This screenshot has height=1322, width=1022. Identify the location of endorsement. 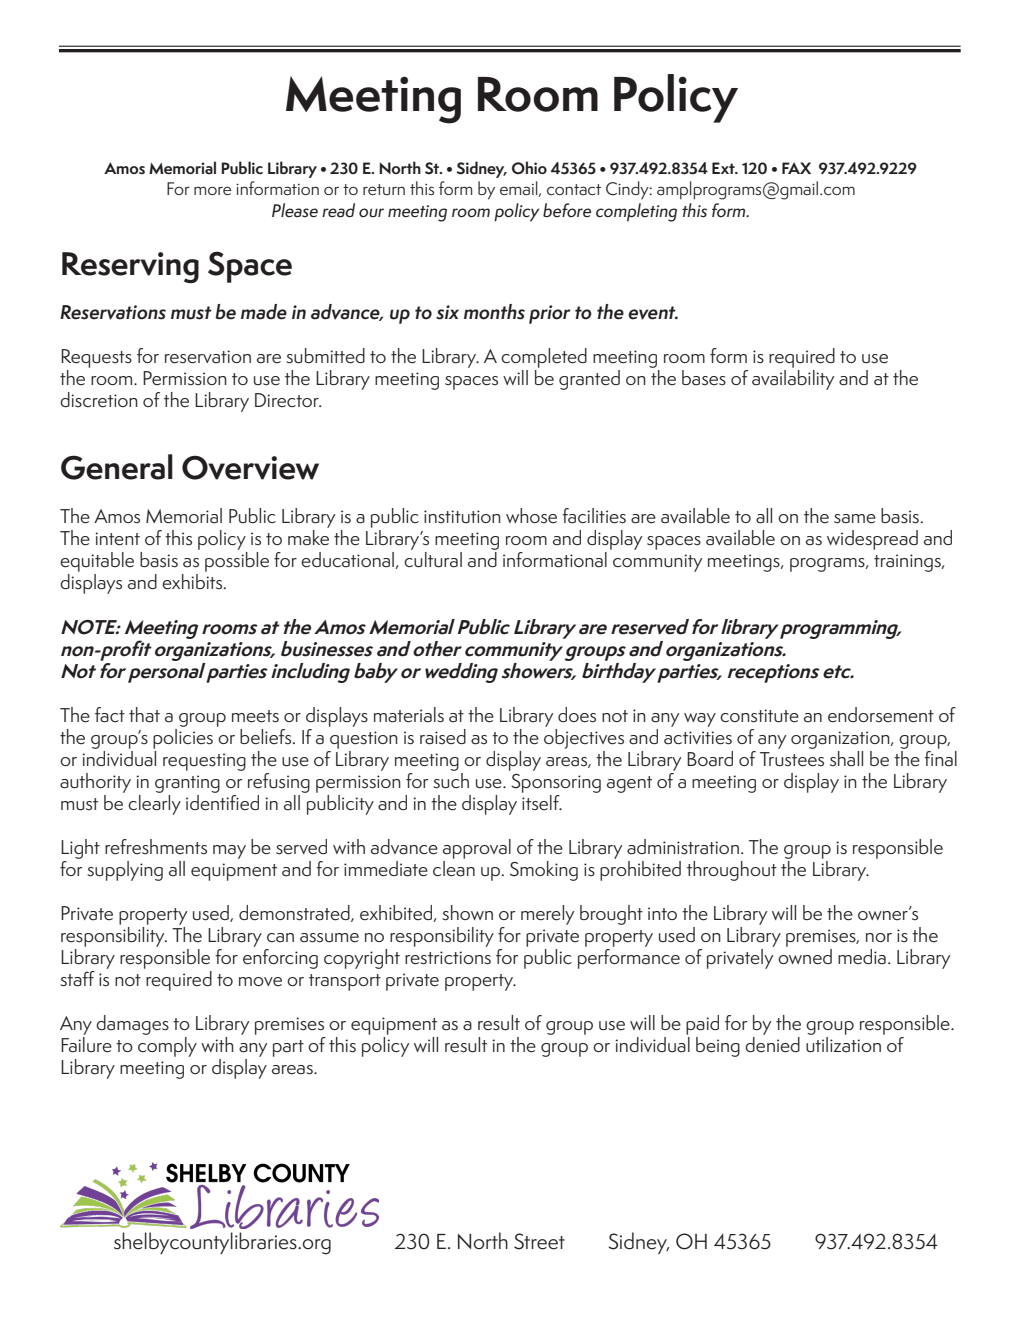
(881, 715).
